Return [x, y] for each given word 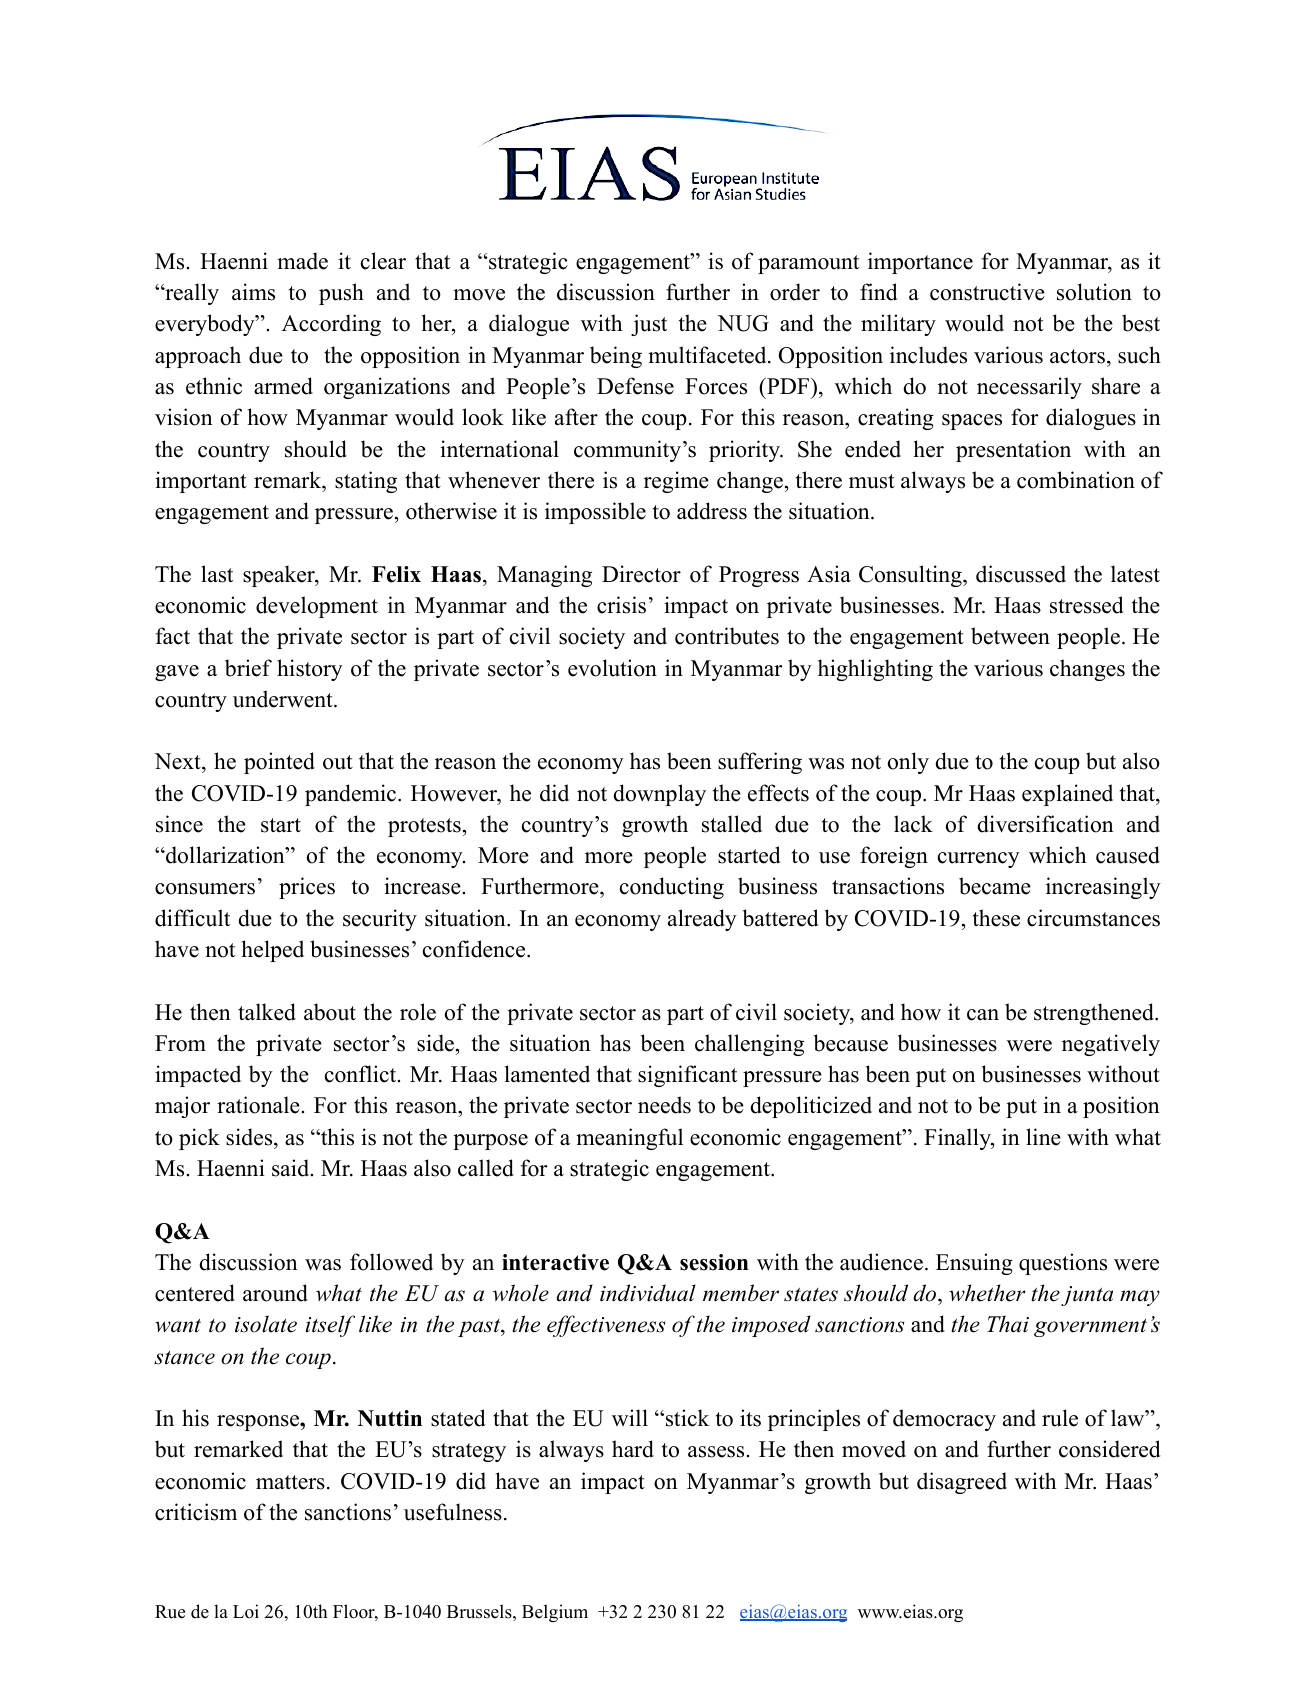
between [1010, 636]
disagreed [962, 1483]
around [275, 1293]
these [996, 918]
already [702, 920]
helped [272, 951]
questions [1063, 1264]
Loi [246, 1611]
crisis [621, 605]
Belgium [555, 1613]
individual [648, 1293]
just [649, 325]
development [317, 607]
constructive [987, 292]
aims [253, 292]
